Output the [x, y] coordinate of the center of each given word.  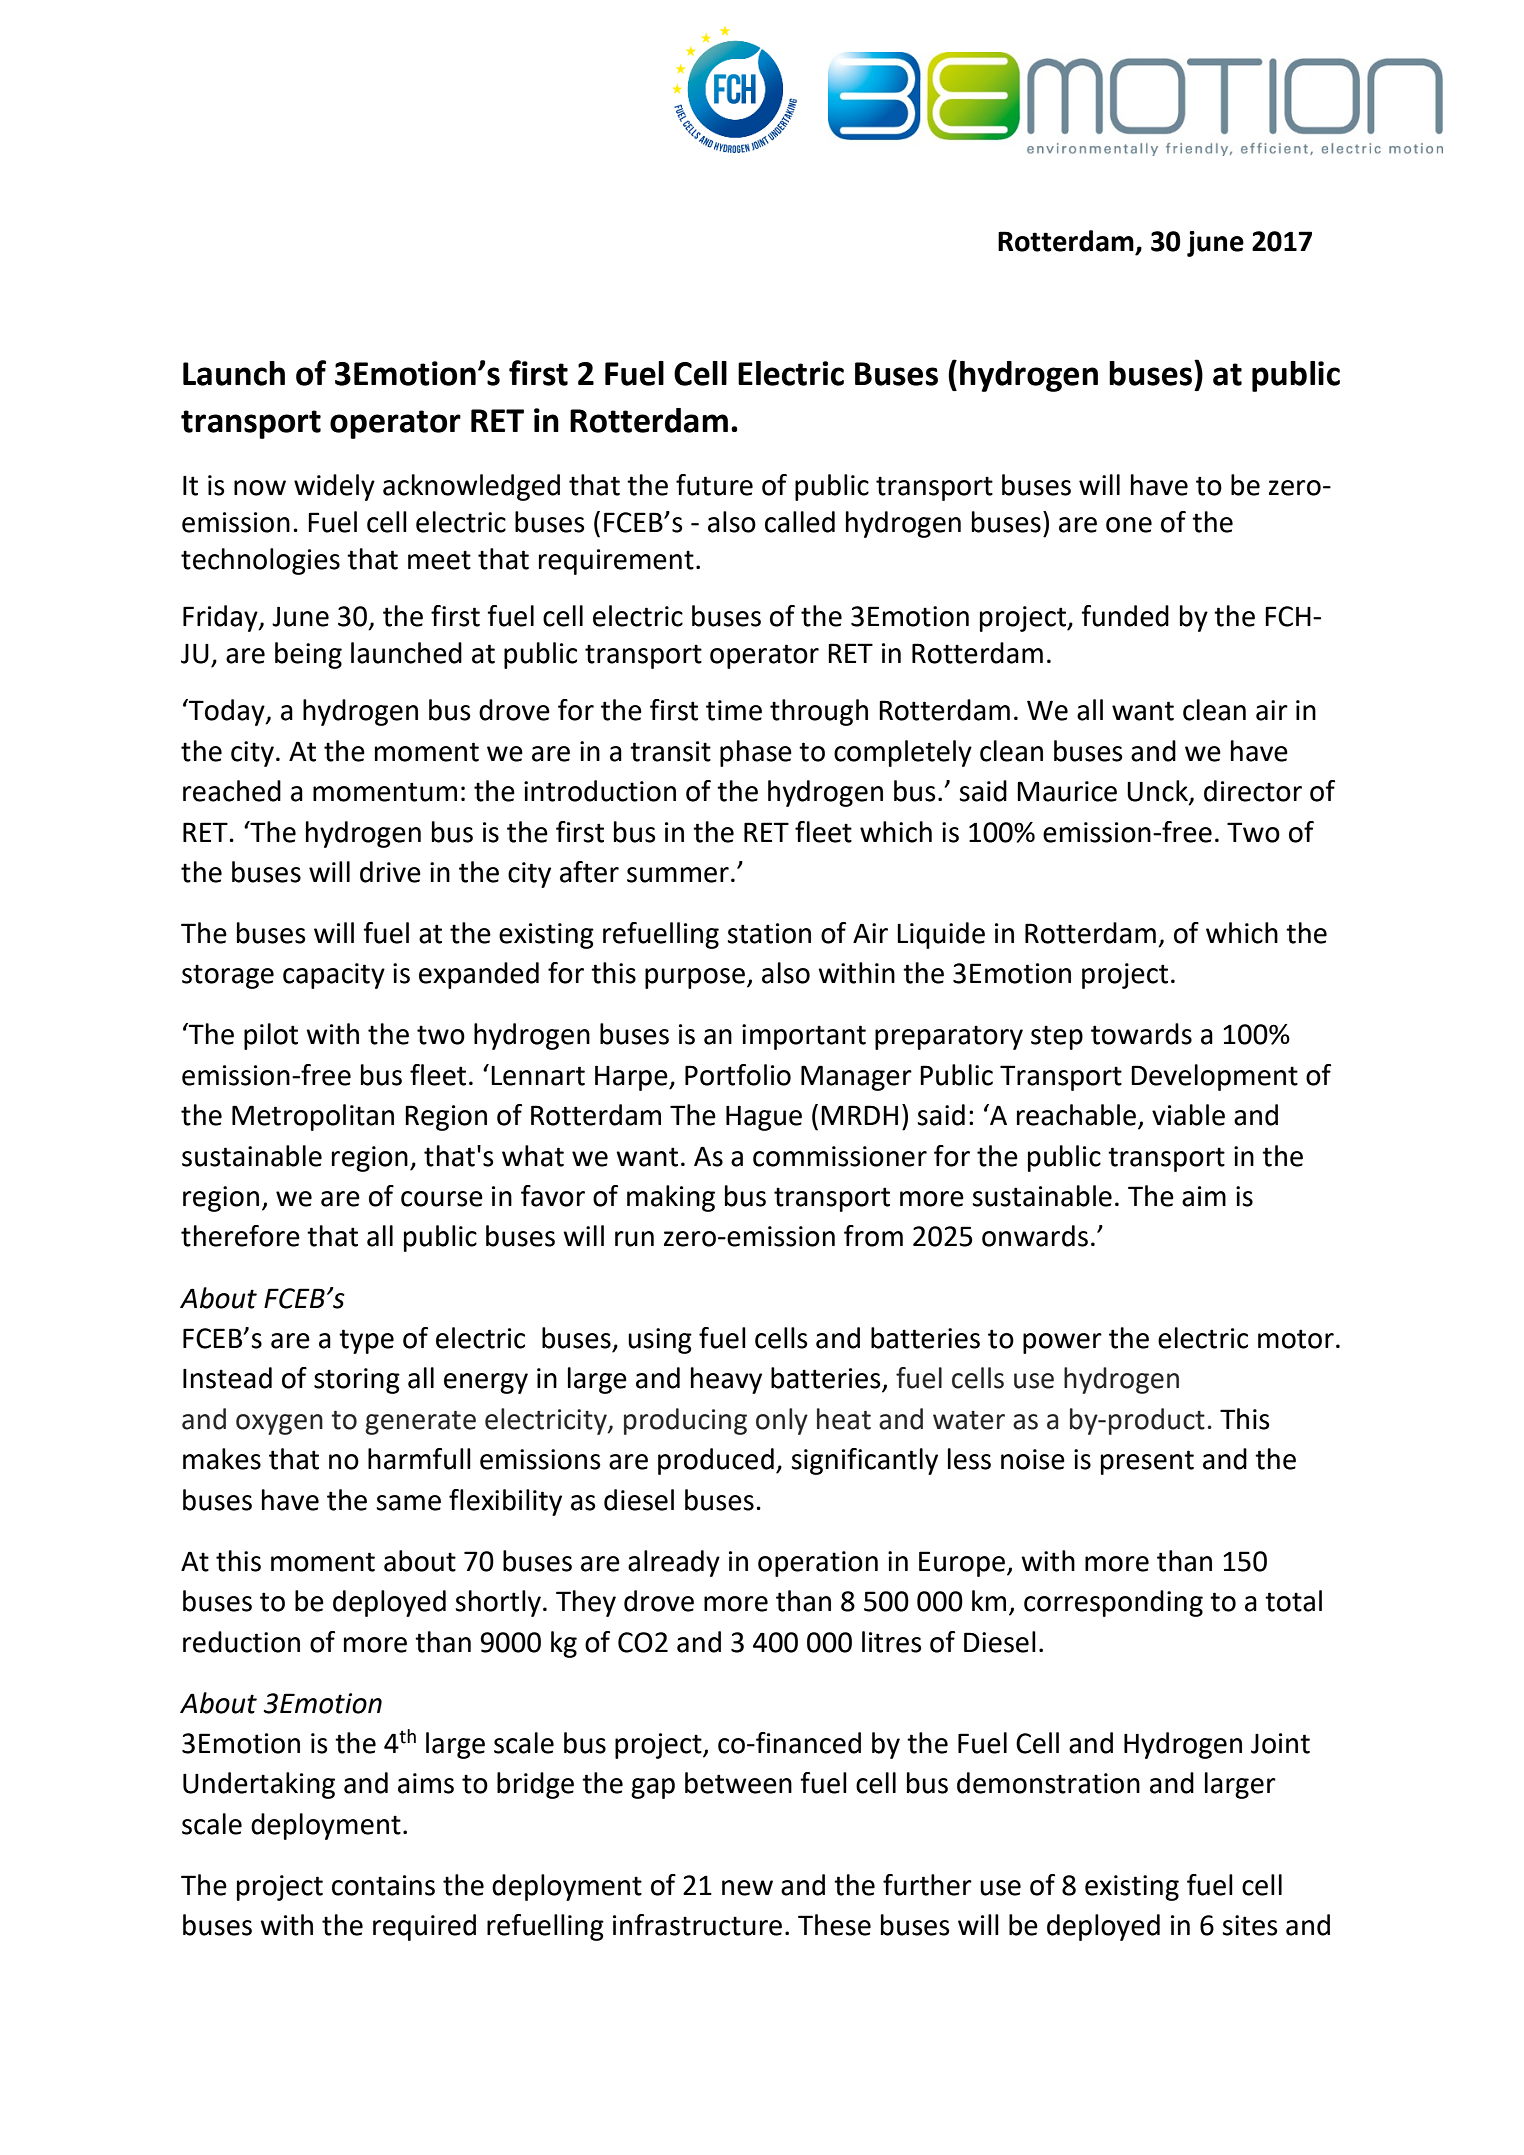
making [671, 1198]
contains [383, 1885]
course [442, 1199]
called [800, 522]
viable [1188, 1115]
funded [1125, 616]
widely [334, 487]
